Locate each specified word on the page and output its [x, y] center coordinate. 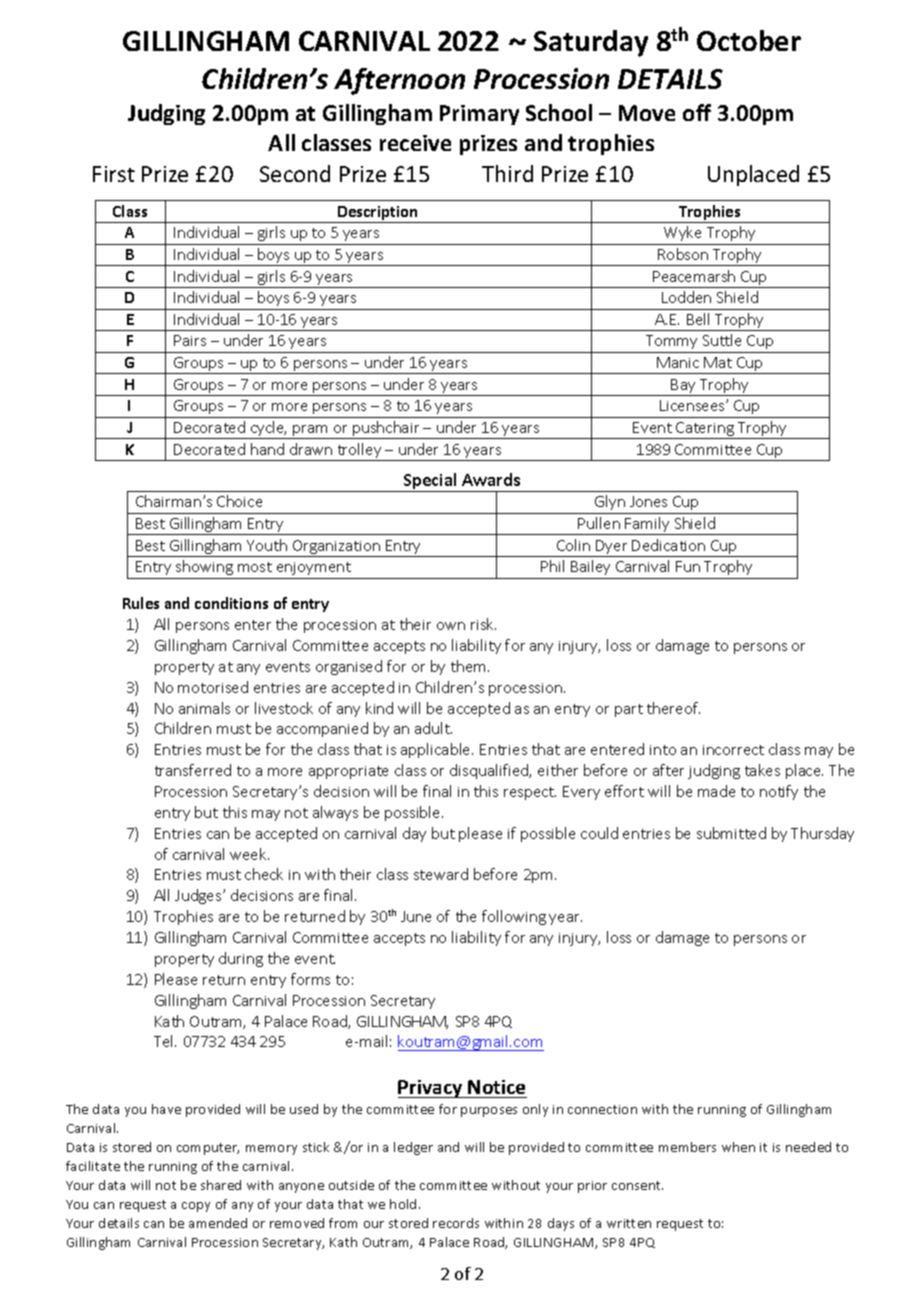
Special [430, 482]
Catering [705, 430]
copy [196, 1207]
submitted [731, 833]
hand [267, 449]
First [114, 174]
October [749, 40]
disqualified [490, 771]
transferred [193, 770]
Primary [479, 115]
